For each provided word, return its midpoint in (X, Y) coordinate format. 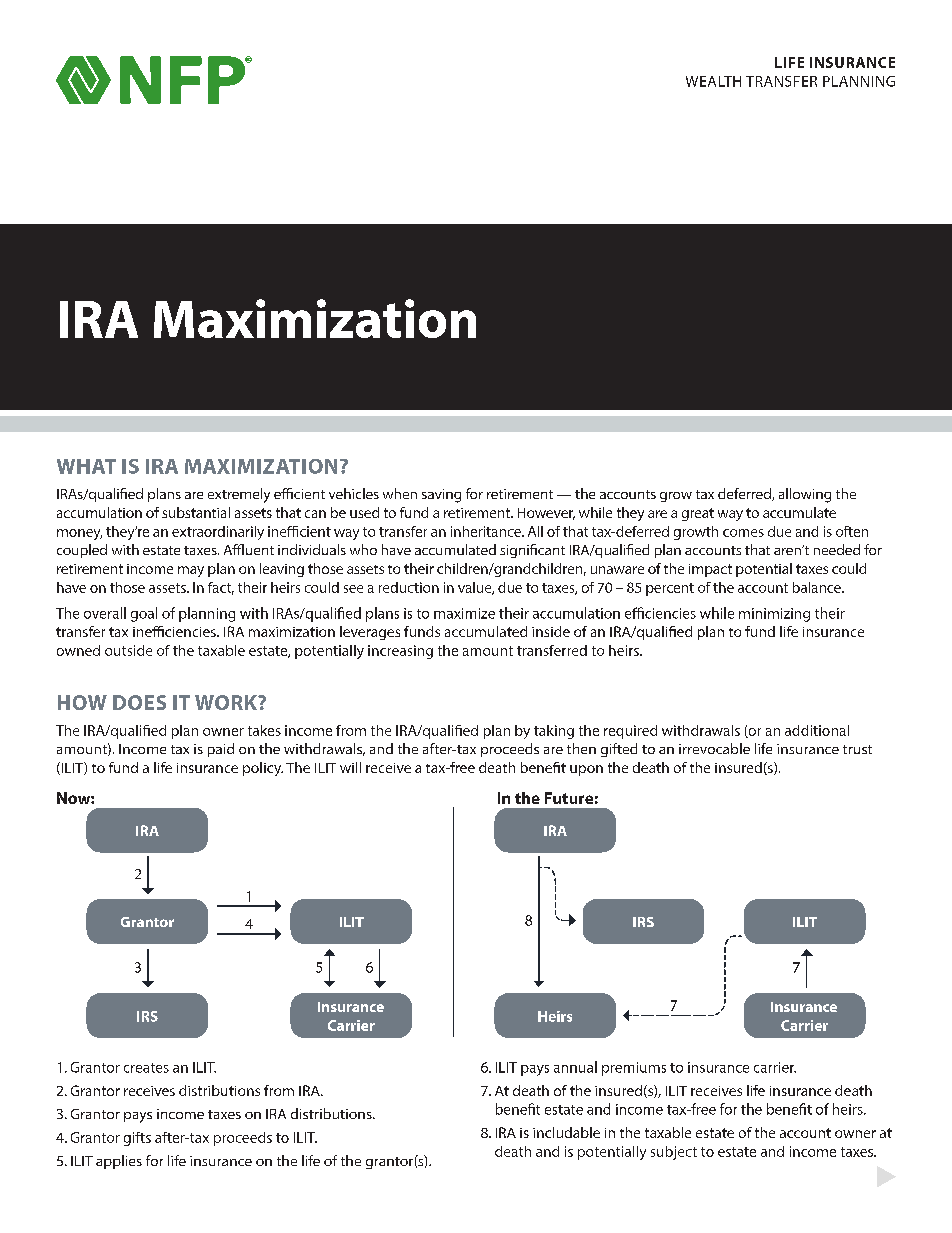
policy (263, 769)
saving (441, 496)
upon (586, 770)
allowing (805, 495)
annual (575, 1067)
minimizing (774, 615)
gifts (137, 1139)
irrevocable (714, 748)
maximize (464, 613)
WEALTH (713, 81)
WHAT (86, 466)
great (698, 514)
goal (144, 614)
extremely (239, 495)
